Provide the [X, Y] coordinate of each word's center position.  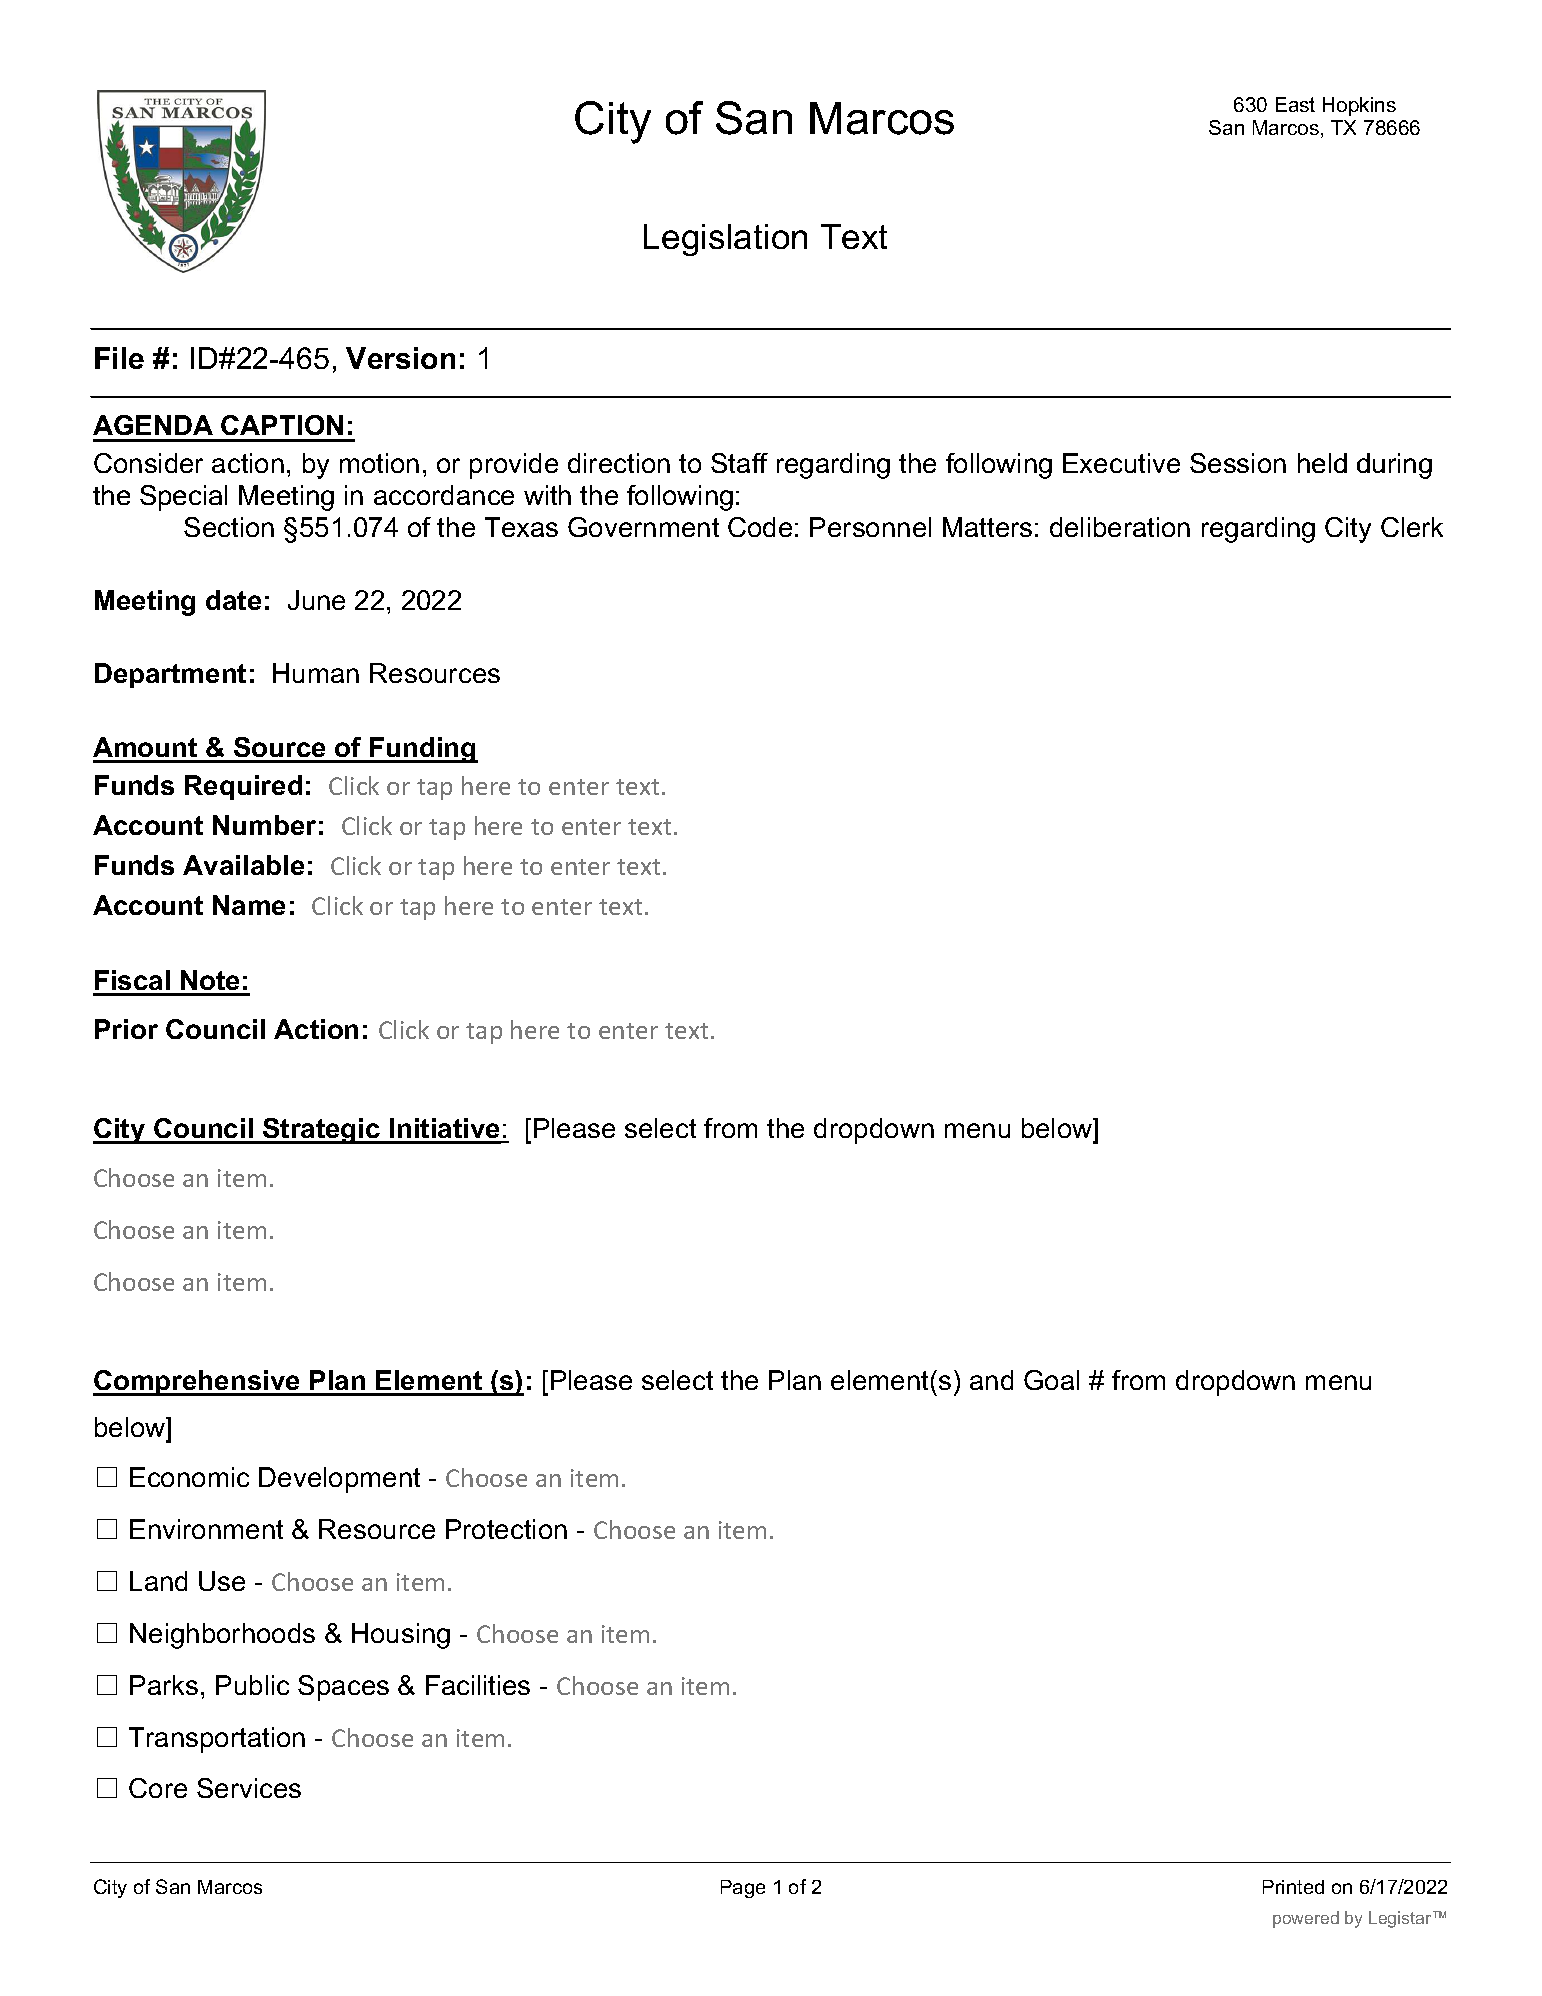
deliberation [1120, 527]
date [233, 600]
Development [339, 1480]
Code [760, 527]
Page [743, 1889]
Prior [126, 1029]
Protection [506, 1529]
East [1295, 104]
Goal [1051, 1380]
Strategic [322, 1131]
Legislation [725, 240]
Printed [1293, 1887]
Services [249, 1788]
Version [400, 358]
